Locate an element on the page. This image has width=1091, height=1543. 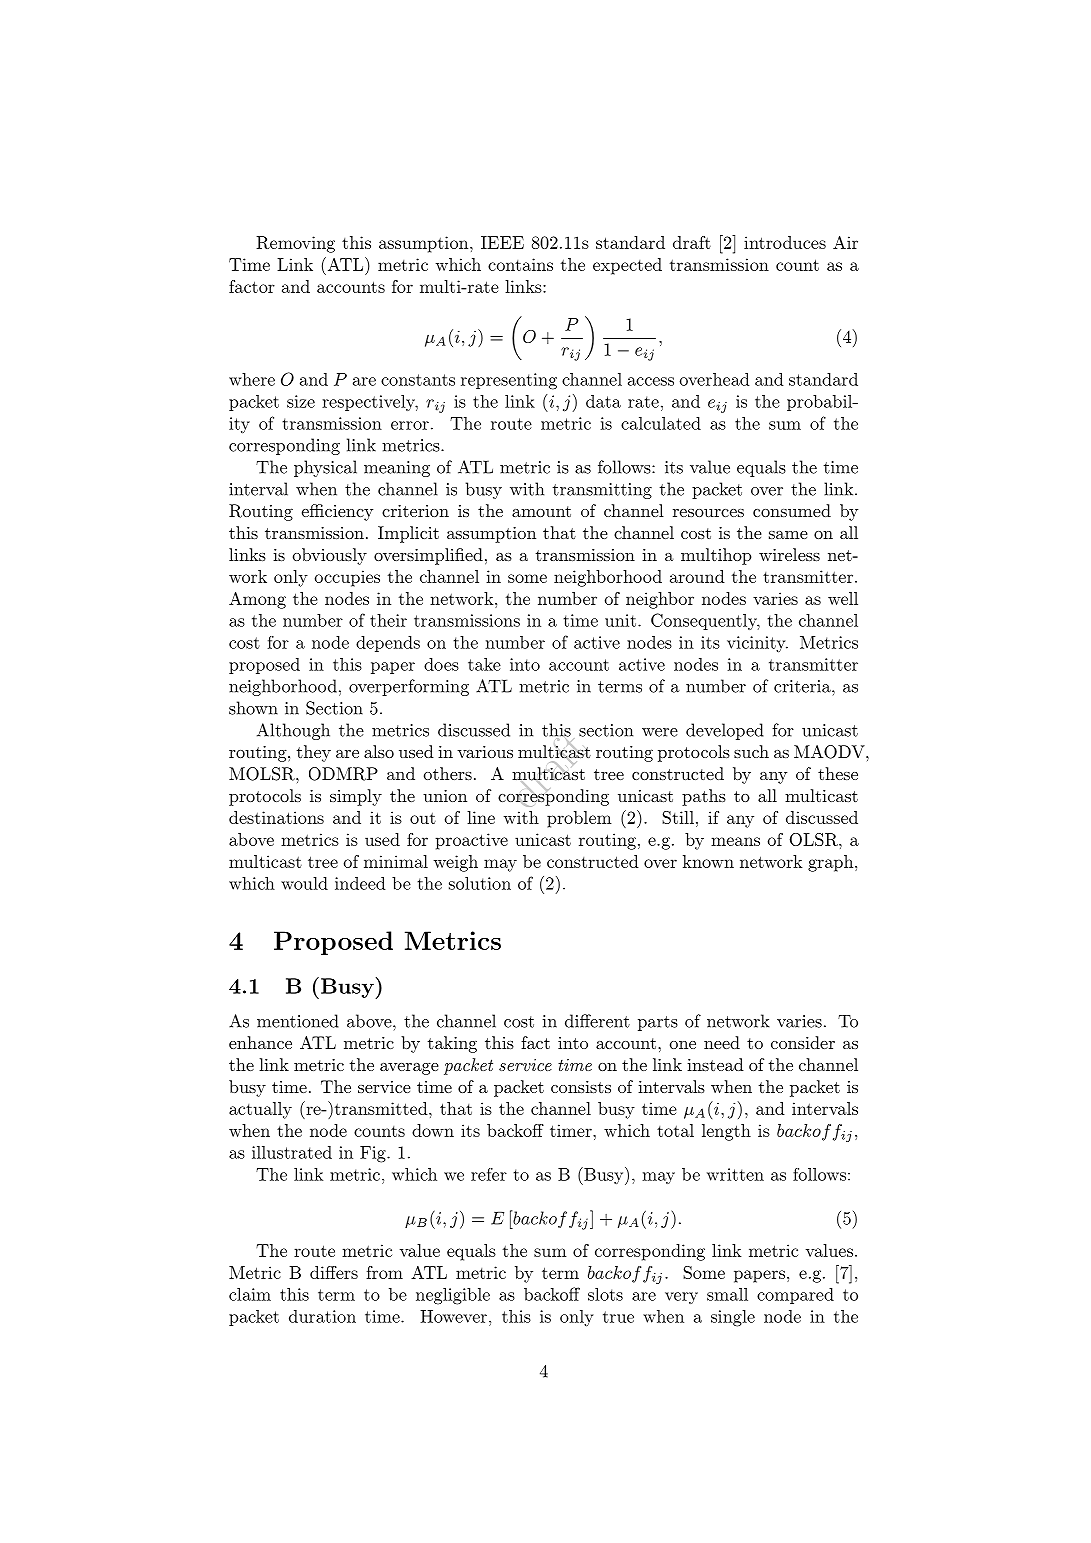
Removing is located at coordinates (295, 244).
